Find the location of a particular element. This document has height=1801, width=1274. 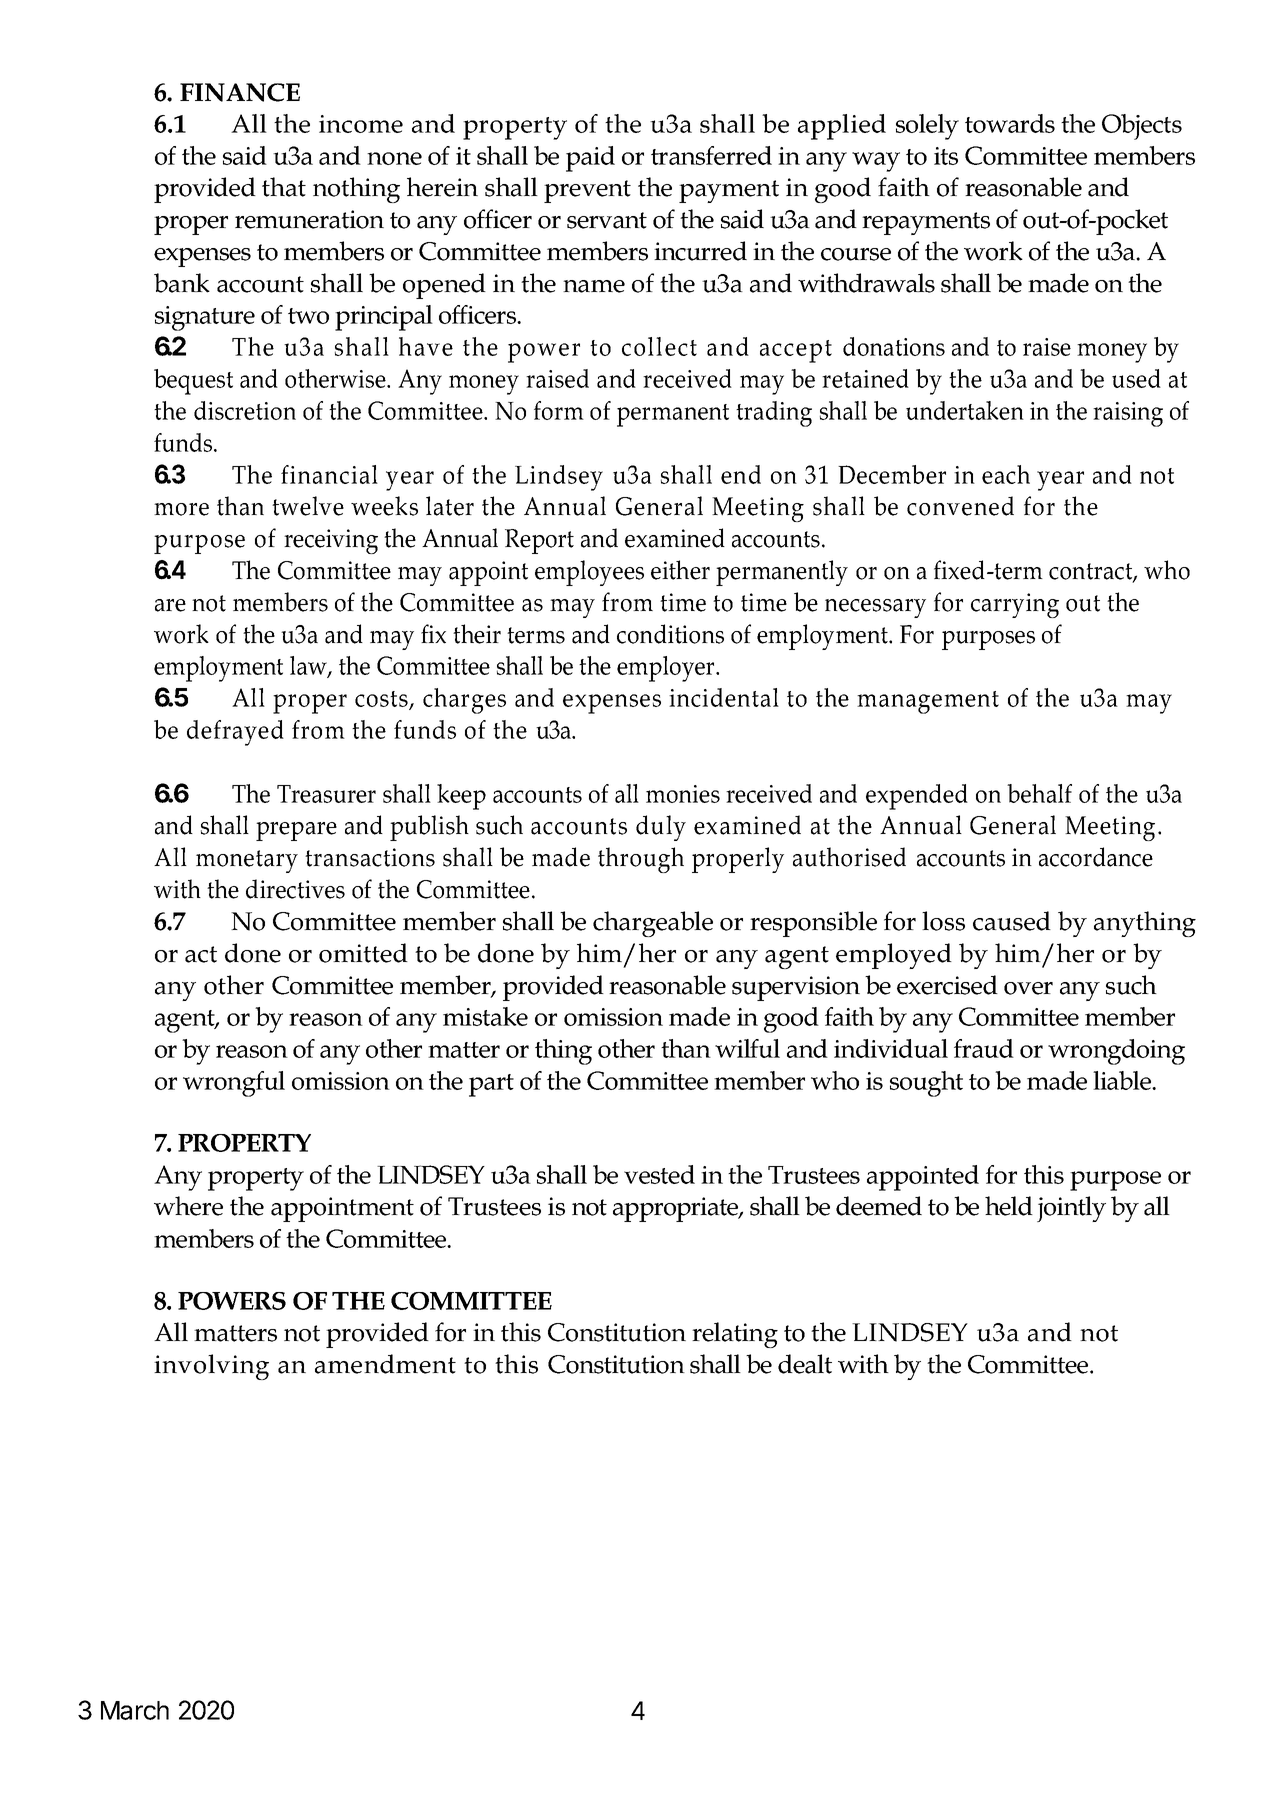

towards is located at coordinates (1010, 123).
